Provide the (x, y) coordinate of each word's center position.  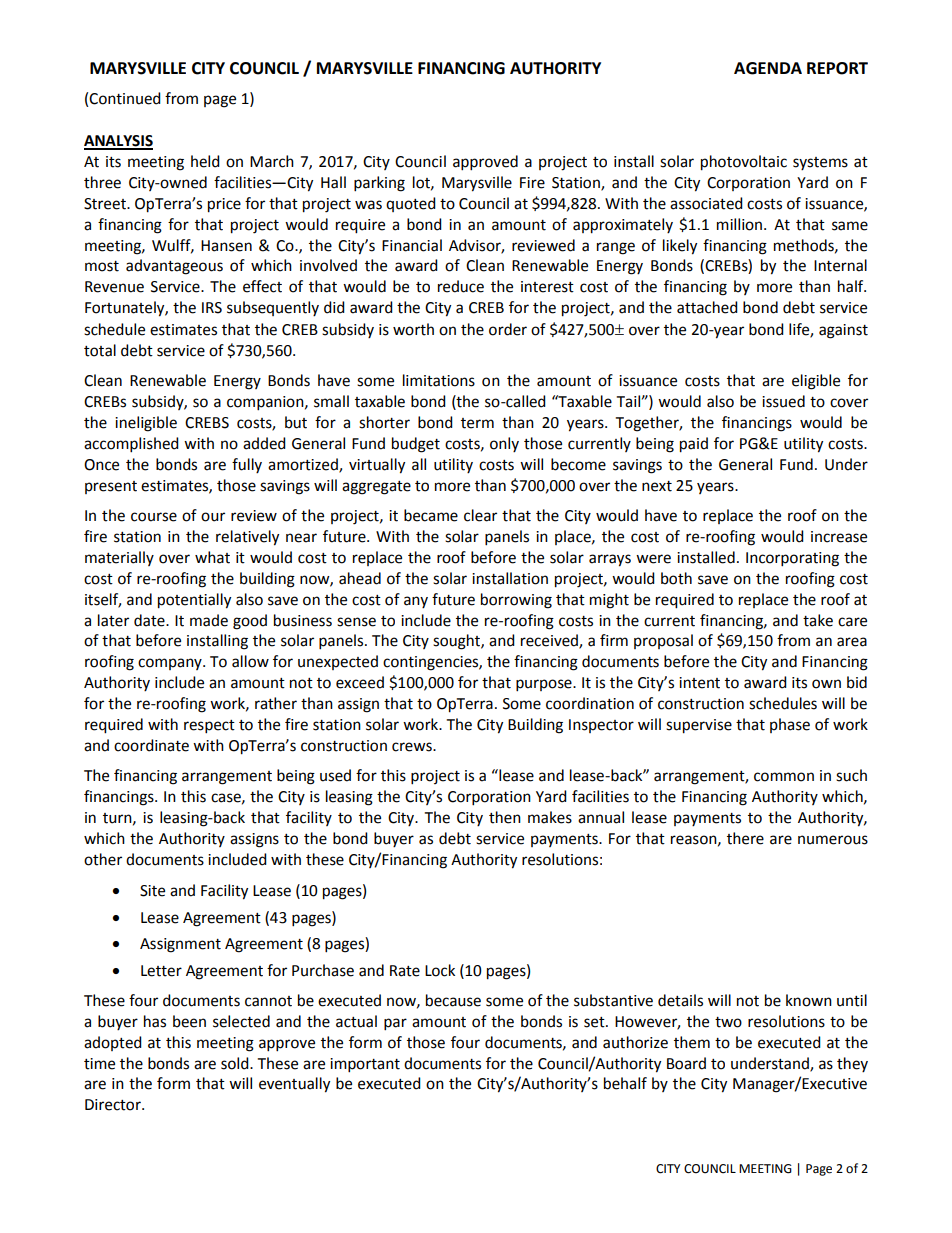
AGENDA (768, 68)
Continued (125, 98)
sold (236, 1063)
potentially (194, 601)
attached (707, 307)
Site (152, 891)
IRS (212, 308)
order (508, 329)
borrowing (516, 601)
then (505, 817)
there (745, 838)
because (453, 1000)
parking (379, 184)
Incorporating (792, 559)
